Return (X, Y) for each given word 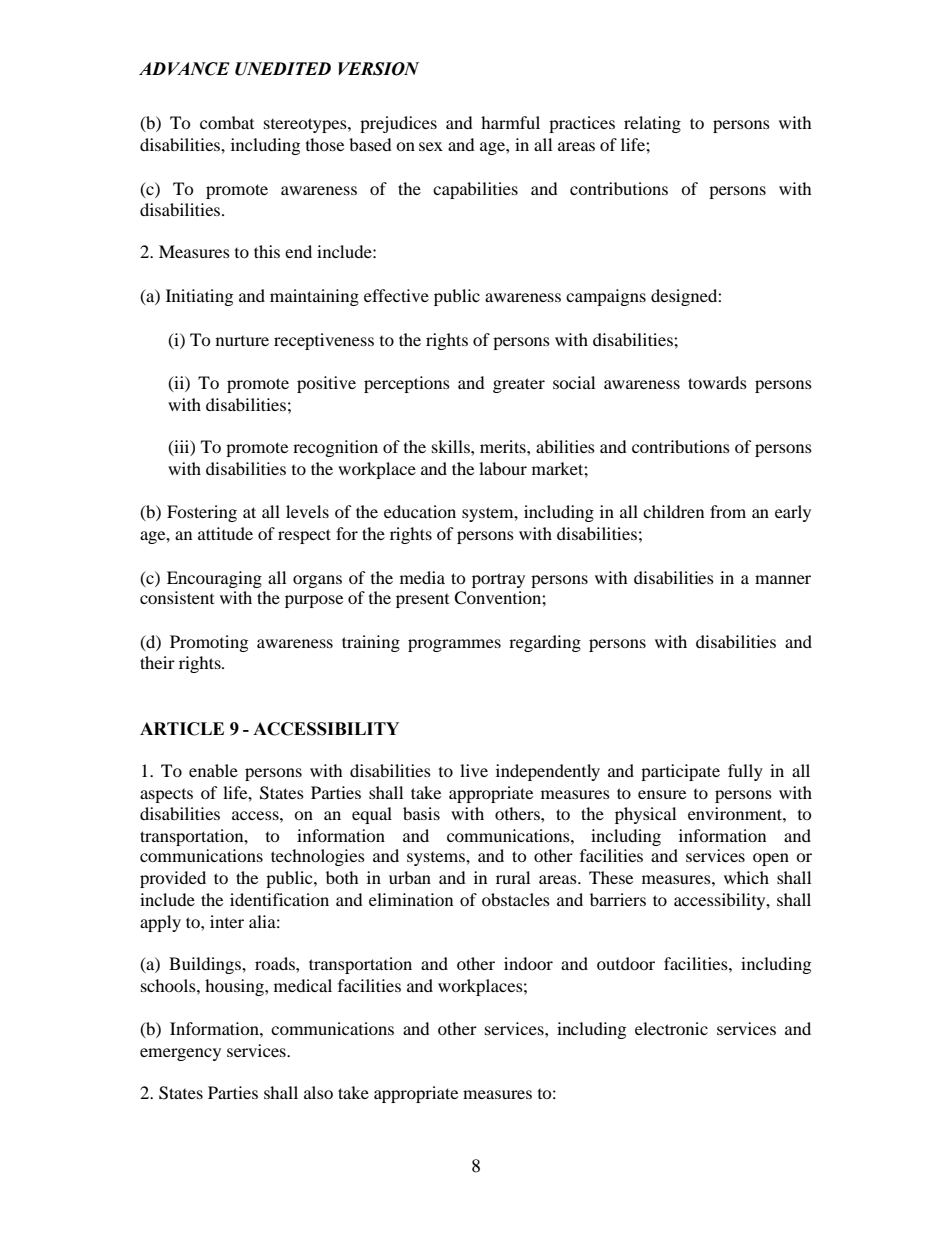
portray (498, 580)
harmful (510, 122)
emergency (180, 1054)
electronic (671, 1028)
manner (783, 579)
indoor (528, 963)
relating (652, 124)
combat (227, 122)
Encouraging (214, 579)
